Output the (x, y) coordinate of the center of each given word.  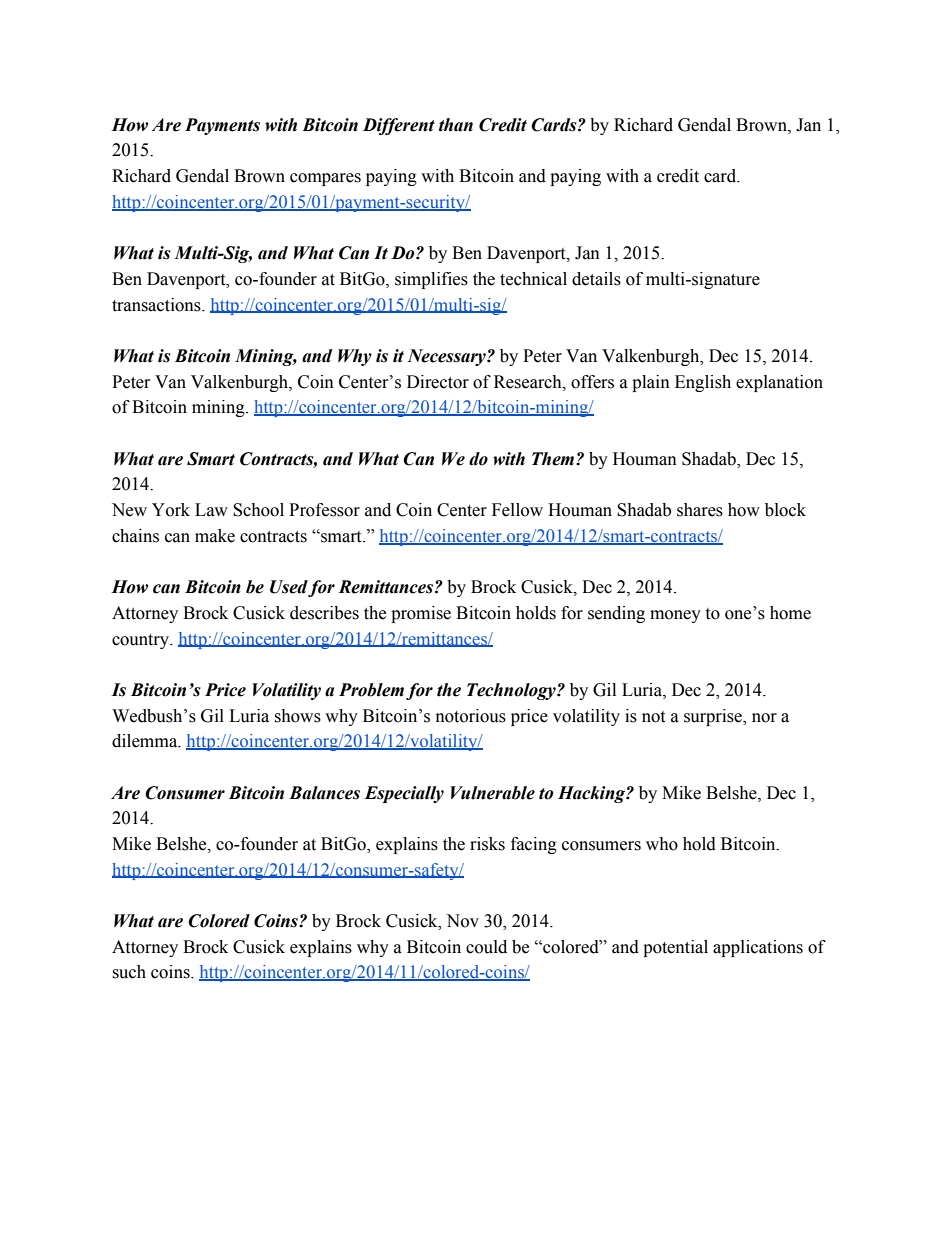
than (456, 125)
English (703, 383)
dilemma (146, 741)
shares (700, 510)
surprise (714, 717)
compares (325, 179)
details (596, 279)
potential (675, 948)
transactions (157, 305)
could (486, 947)
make (215, 536)
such (129, 972)
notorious (471, 716)
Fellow (517, 510)
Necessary (447, 357)
